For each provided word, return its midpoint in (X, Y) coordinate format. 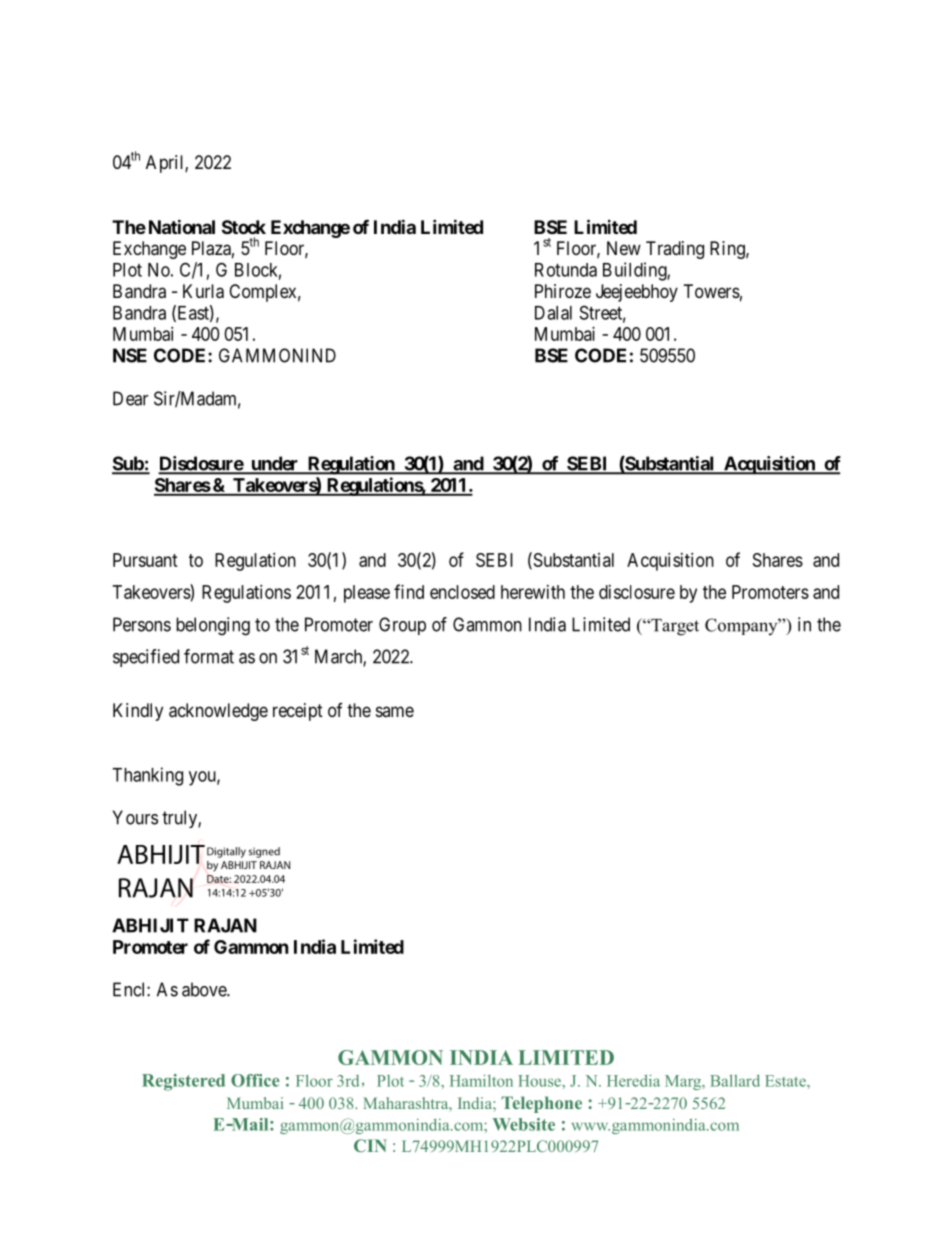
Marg (684, 1082)
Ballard (735, 1080)
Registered (183, 1082)
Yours (135, 817)
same (395, 711)
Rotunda (566, 270)
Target (674, 627)
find (409, 591)
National (182, 226)
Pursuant (145, 560)
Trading (675, 250)
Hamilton (481, 1080)
